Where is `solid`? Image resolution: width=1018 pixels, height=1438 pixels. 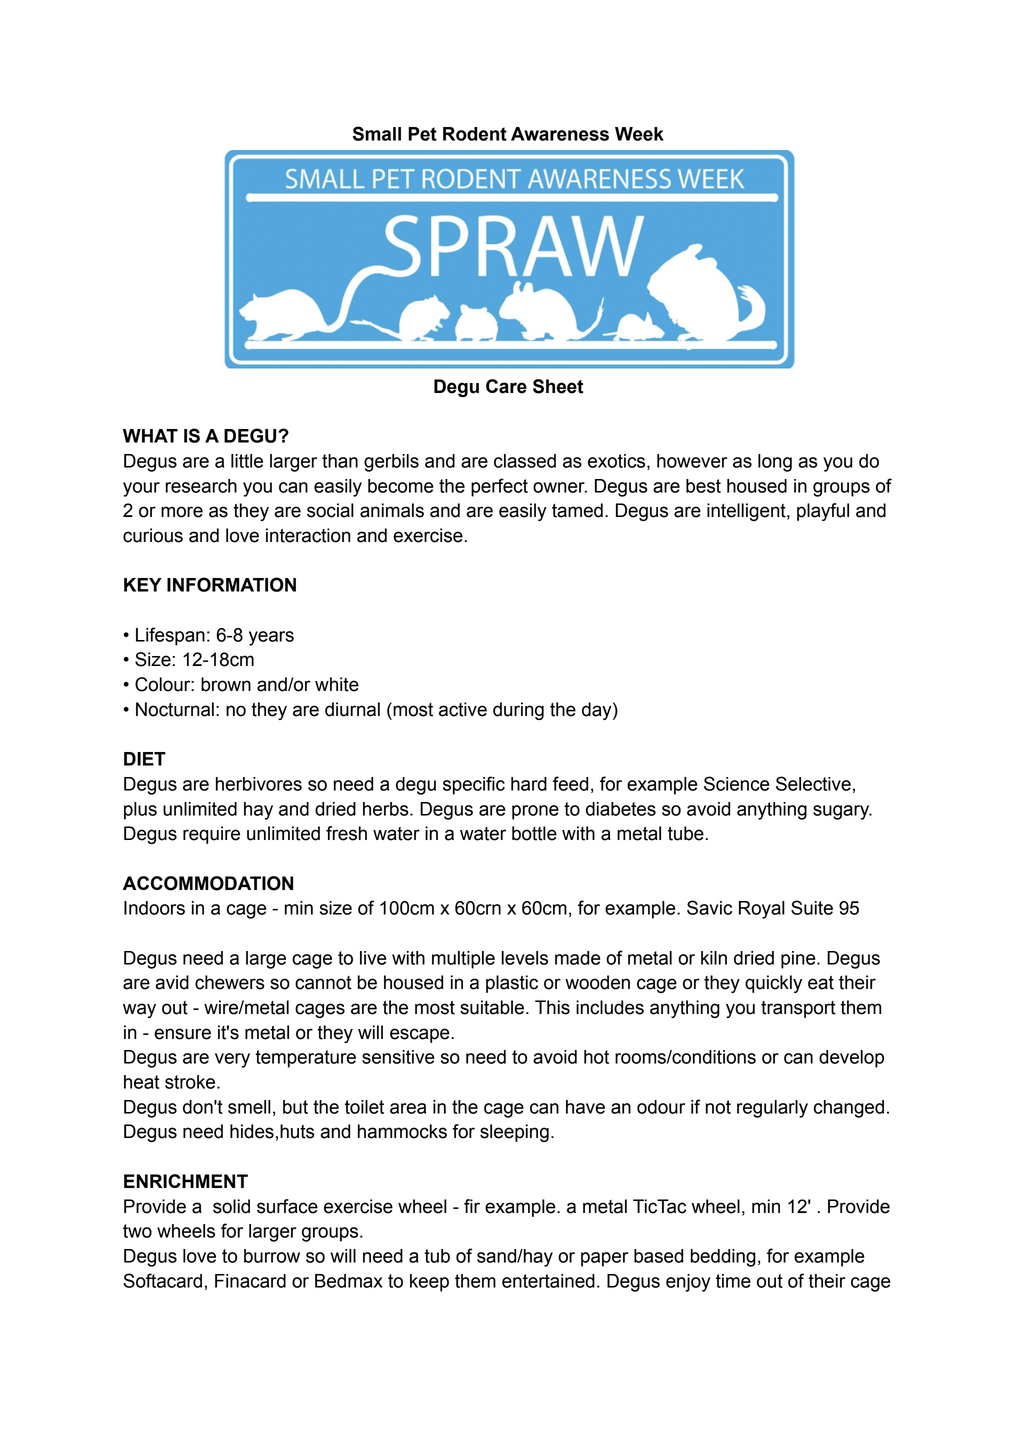 solid is located at coordinates (231, 1206).
